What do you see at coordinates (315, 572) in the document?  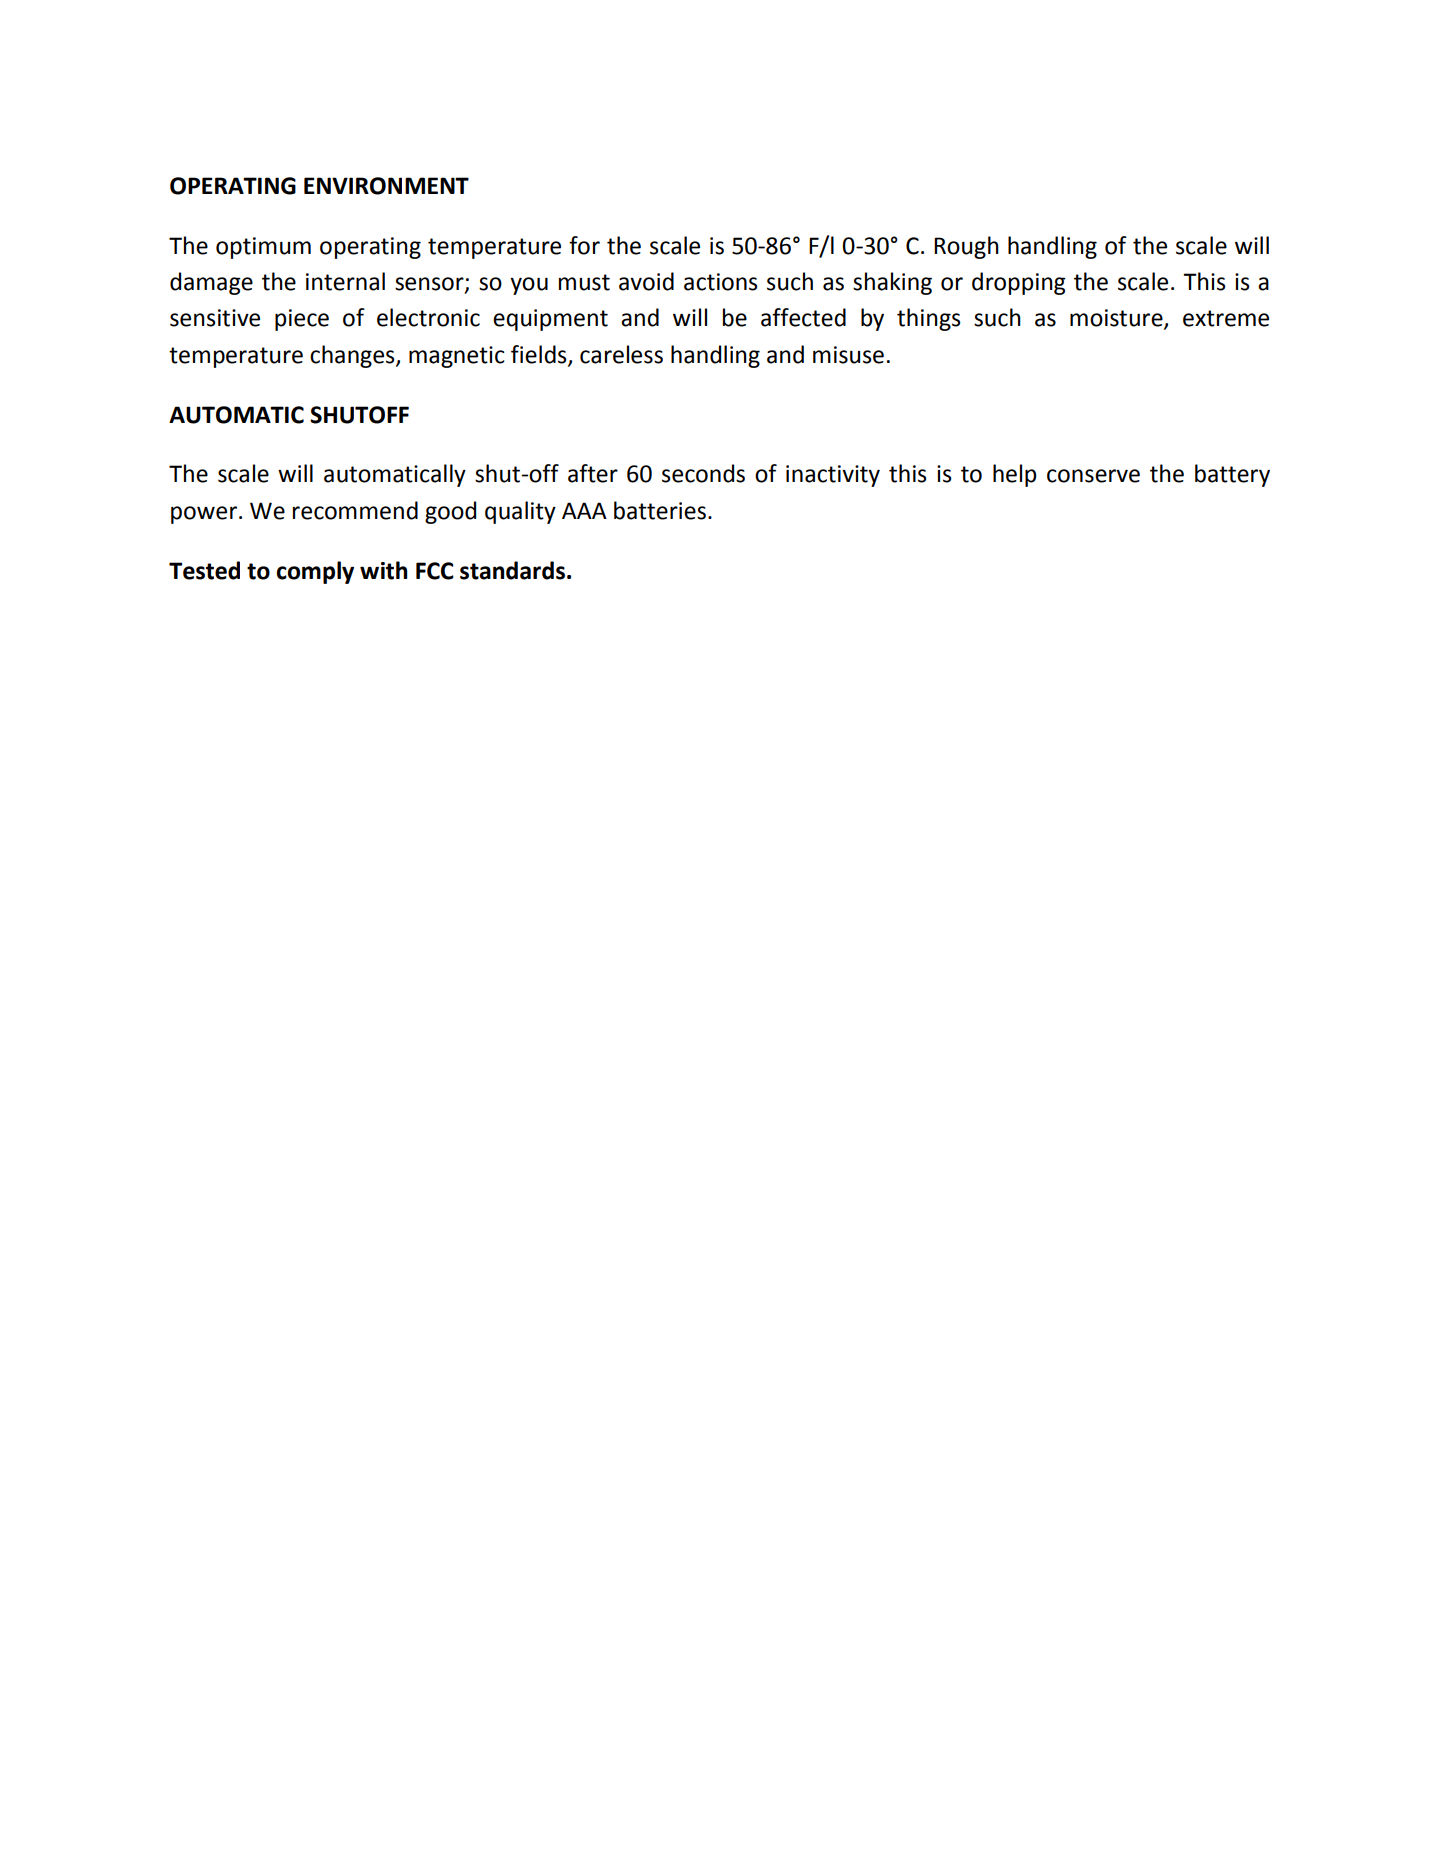 I see `comply` at bounding box center [315, 572].
